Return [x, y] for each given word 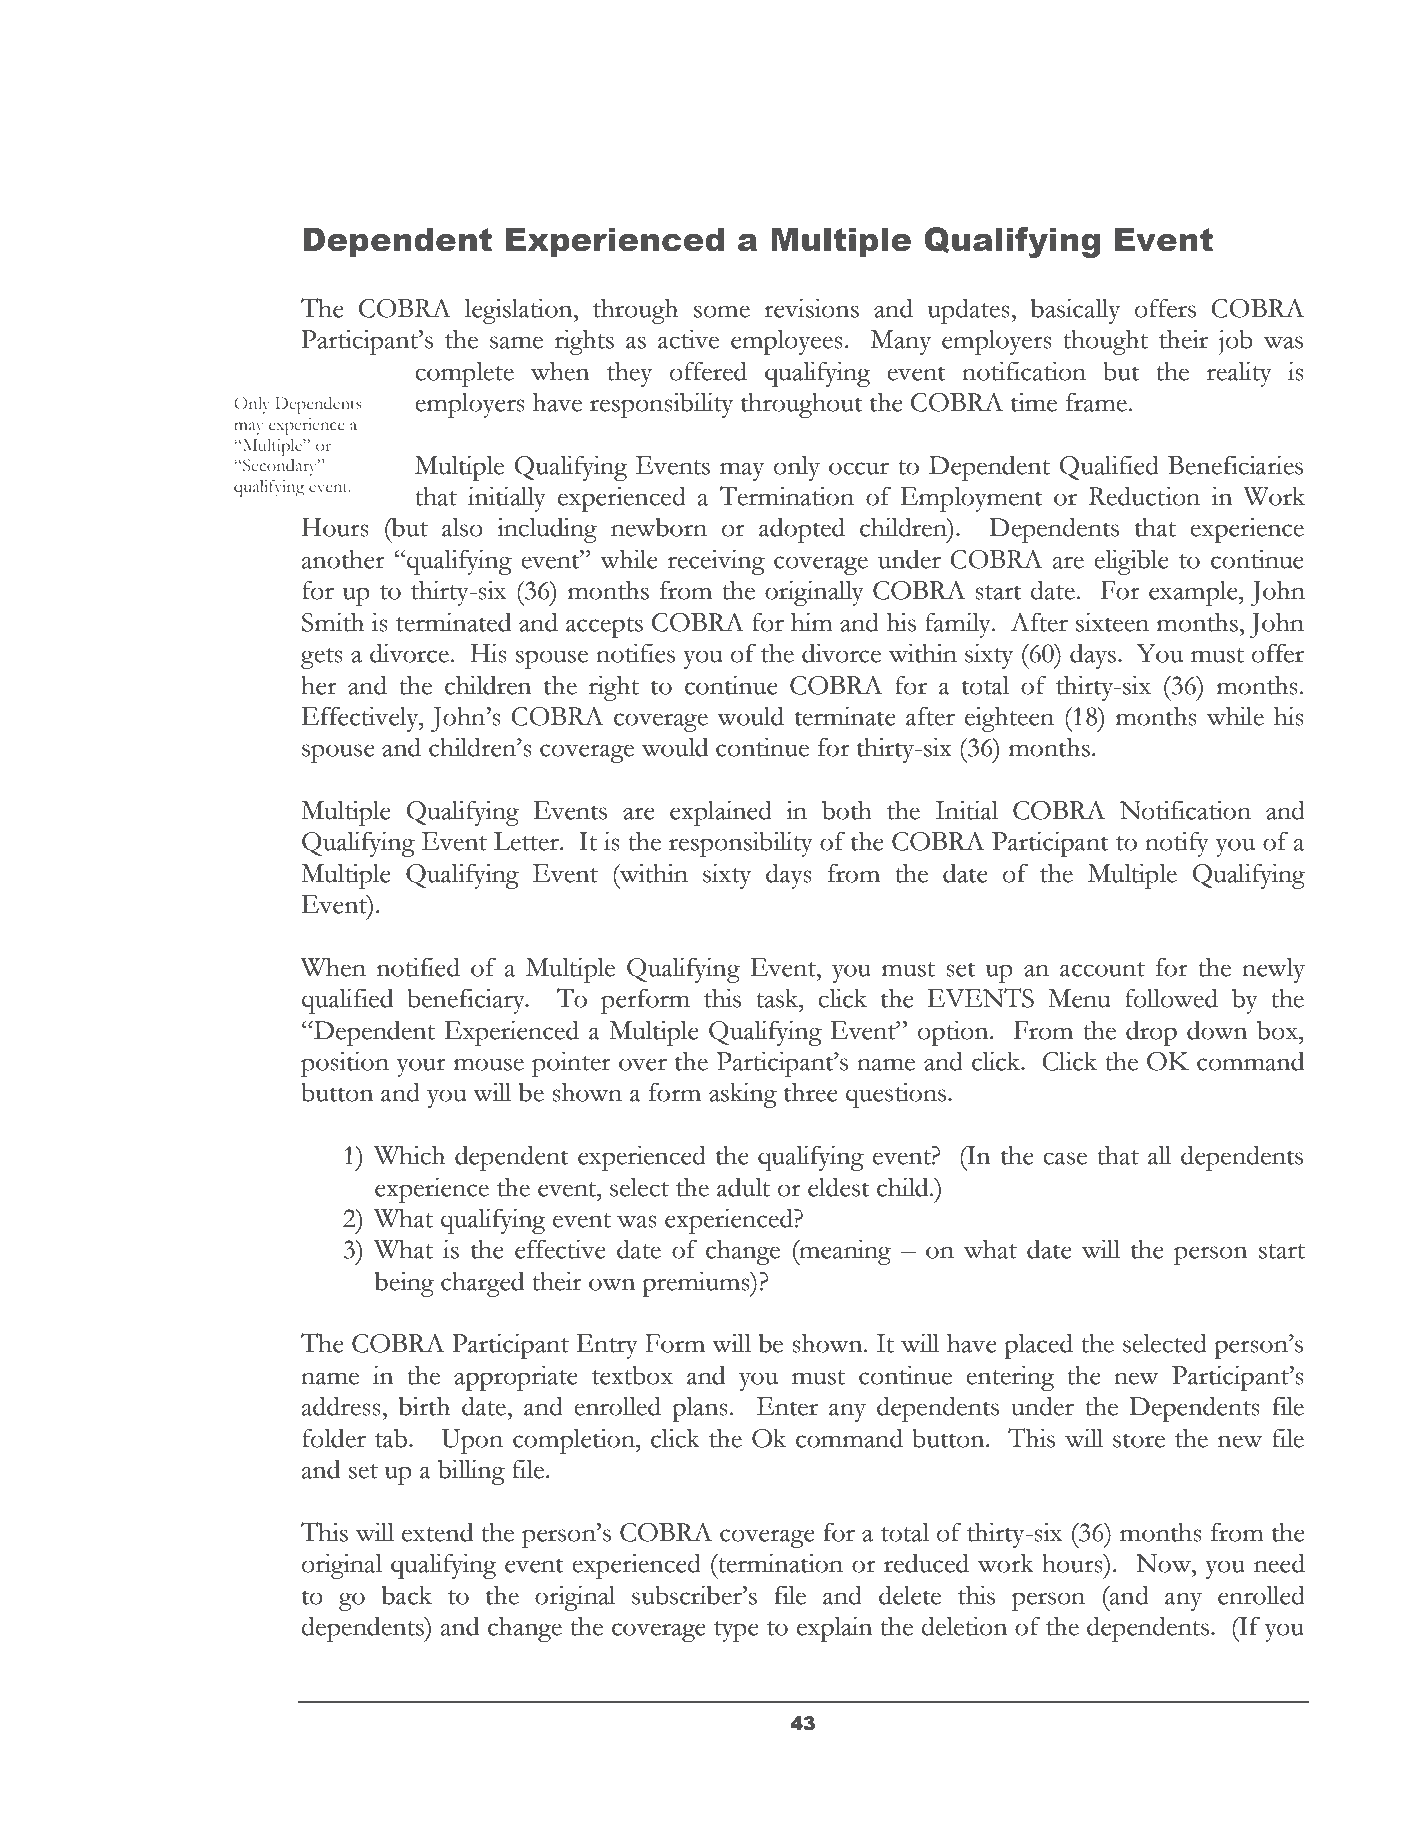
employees [787, 342]
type [736, 1631]
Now [1165, 1563]
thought [1105, 342]
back [407, 1595]
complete [464, 374]
